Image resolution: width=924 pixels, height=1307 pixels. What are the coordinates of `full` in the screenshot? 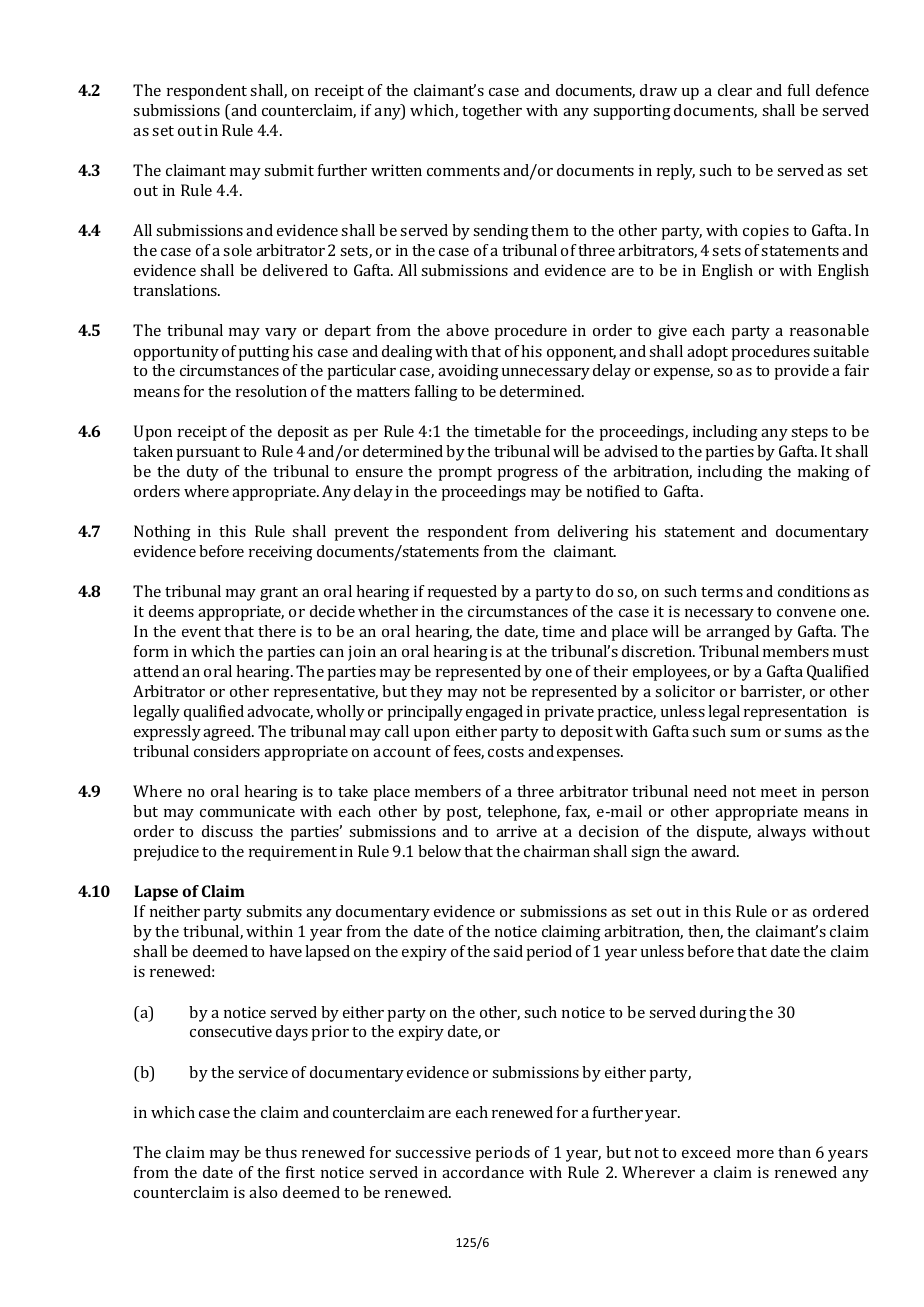 It's located at (799, 90).
